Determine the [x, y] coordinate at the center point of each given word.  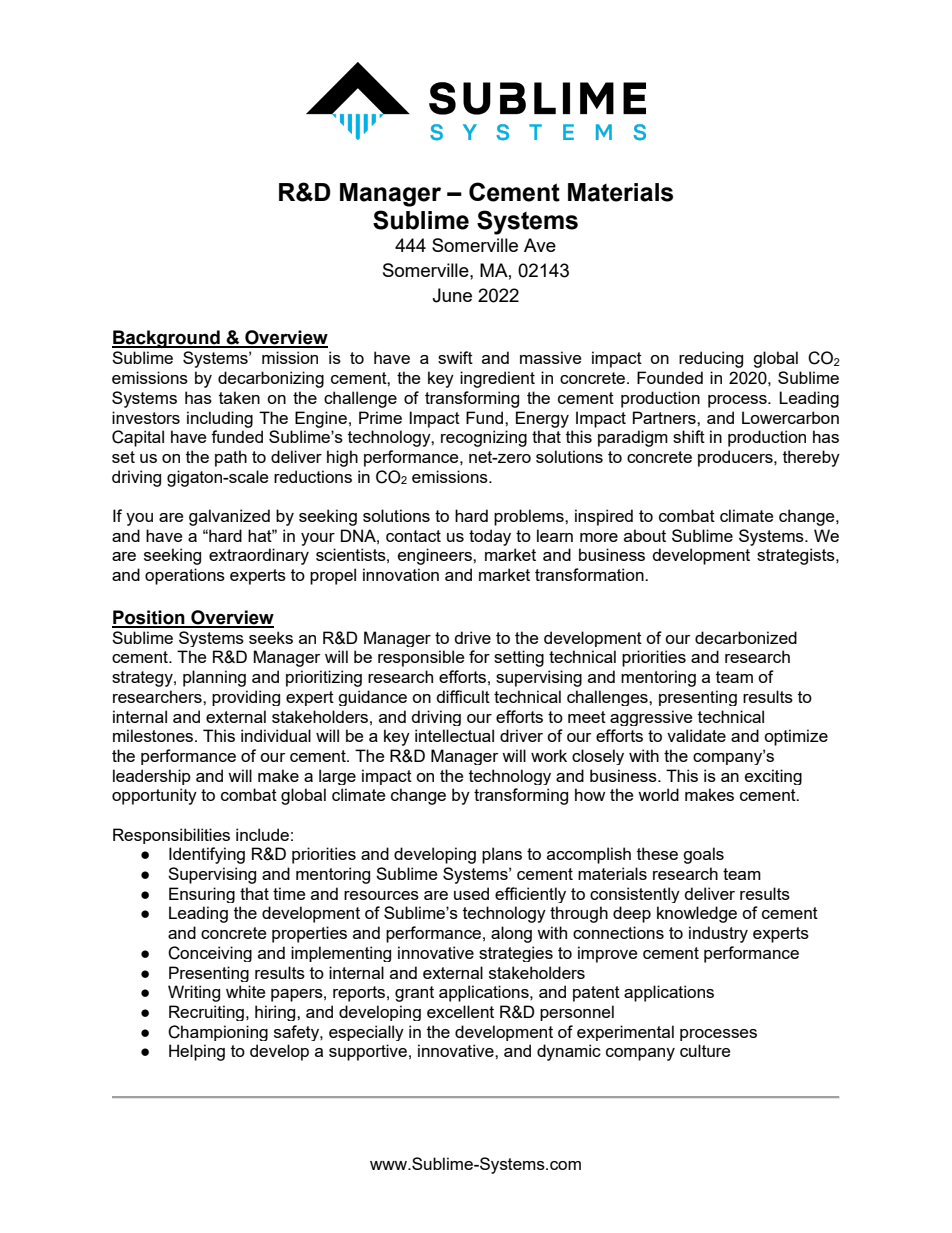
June [452, 295]
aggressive [651, 718]
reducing [711, 359]
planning [214, 678]
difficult [463, 696]
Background [167, 339]
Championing [218, 1033]
